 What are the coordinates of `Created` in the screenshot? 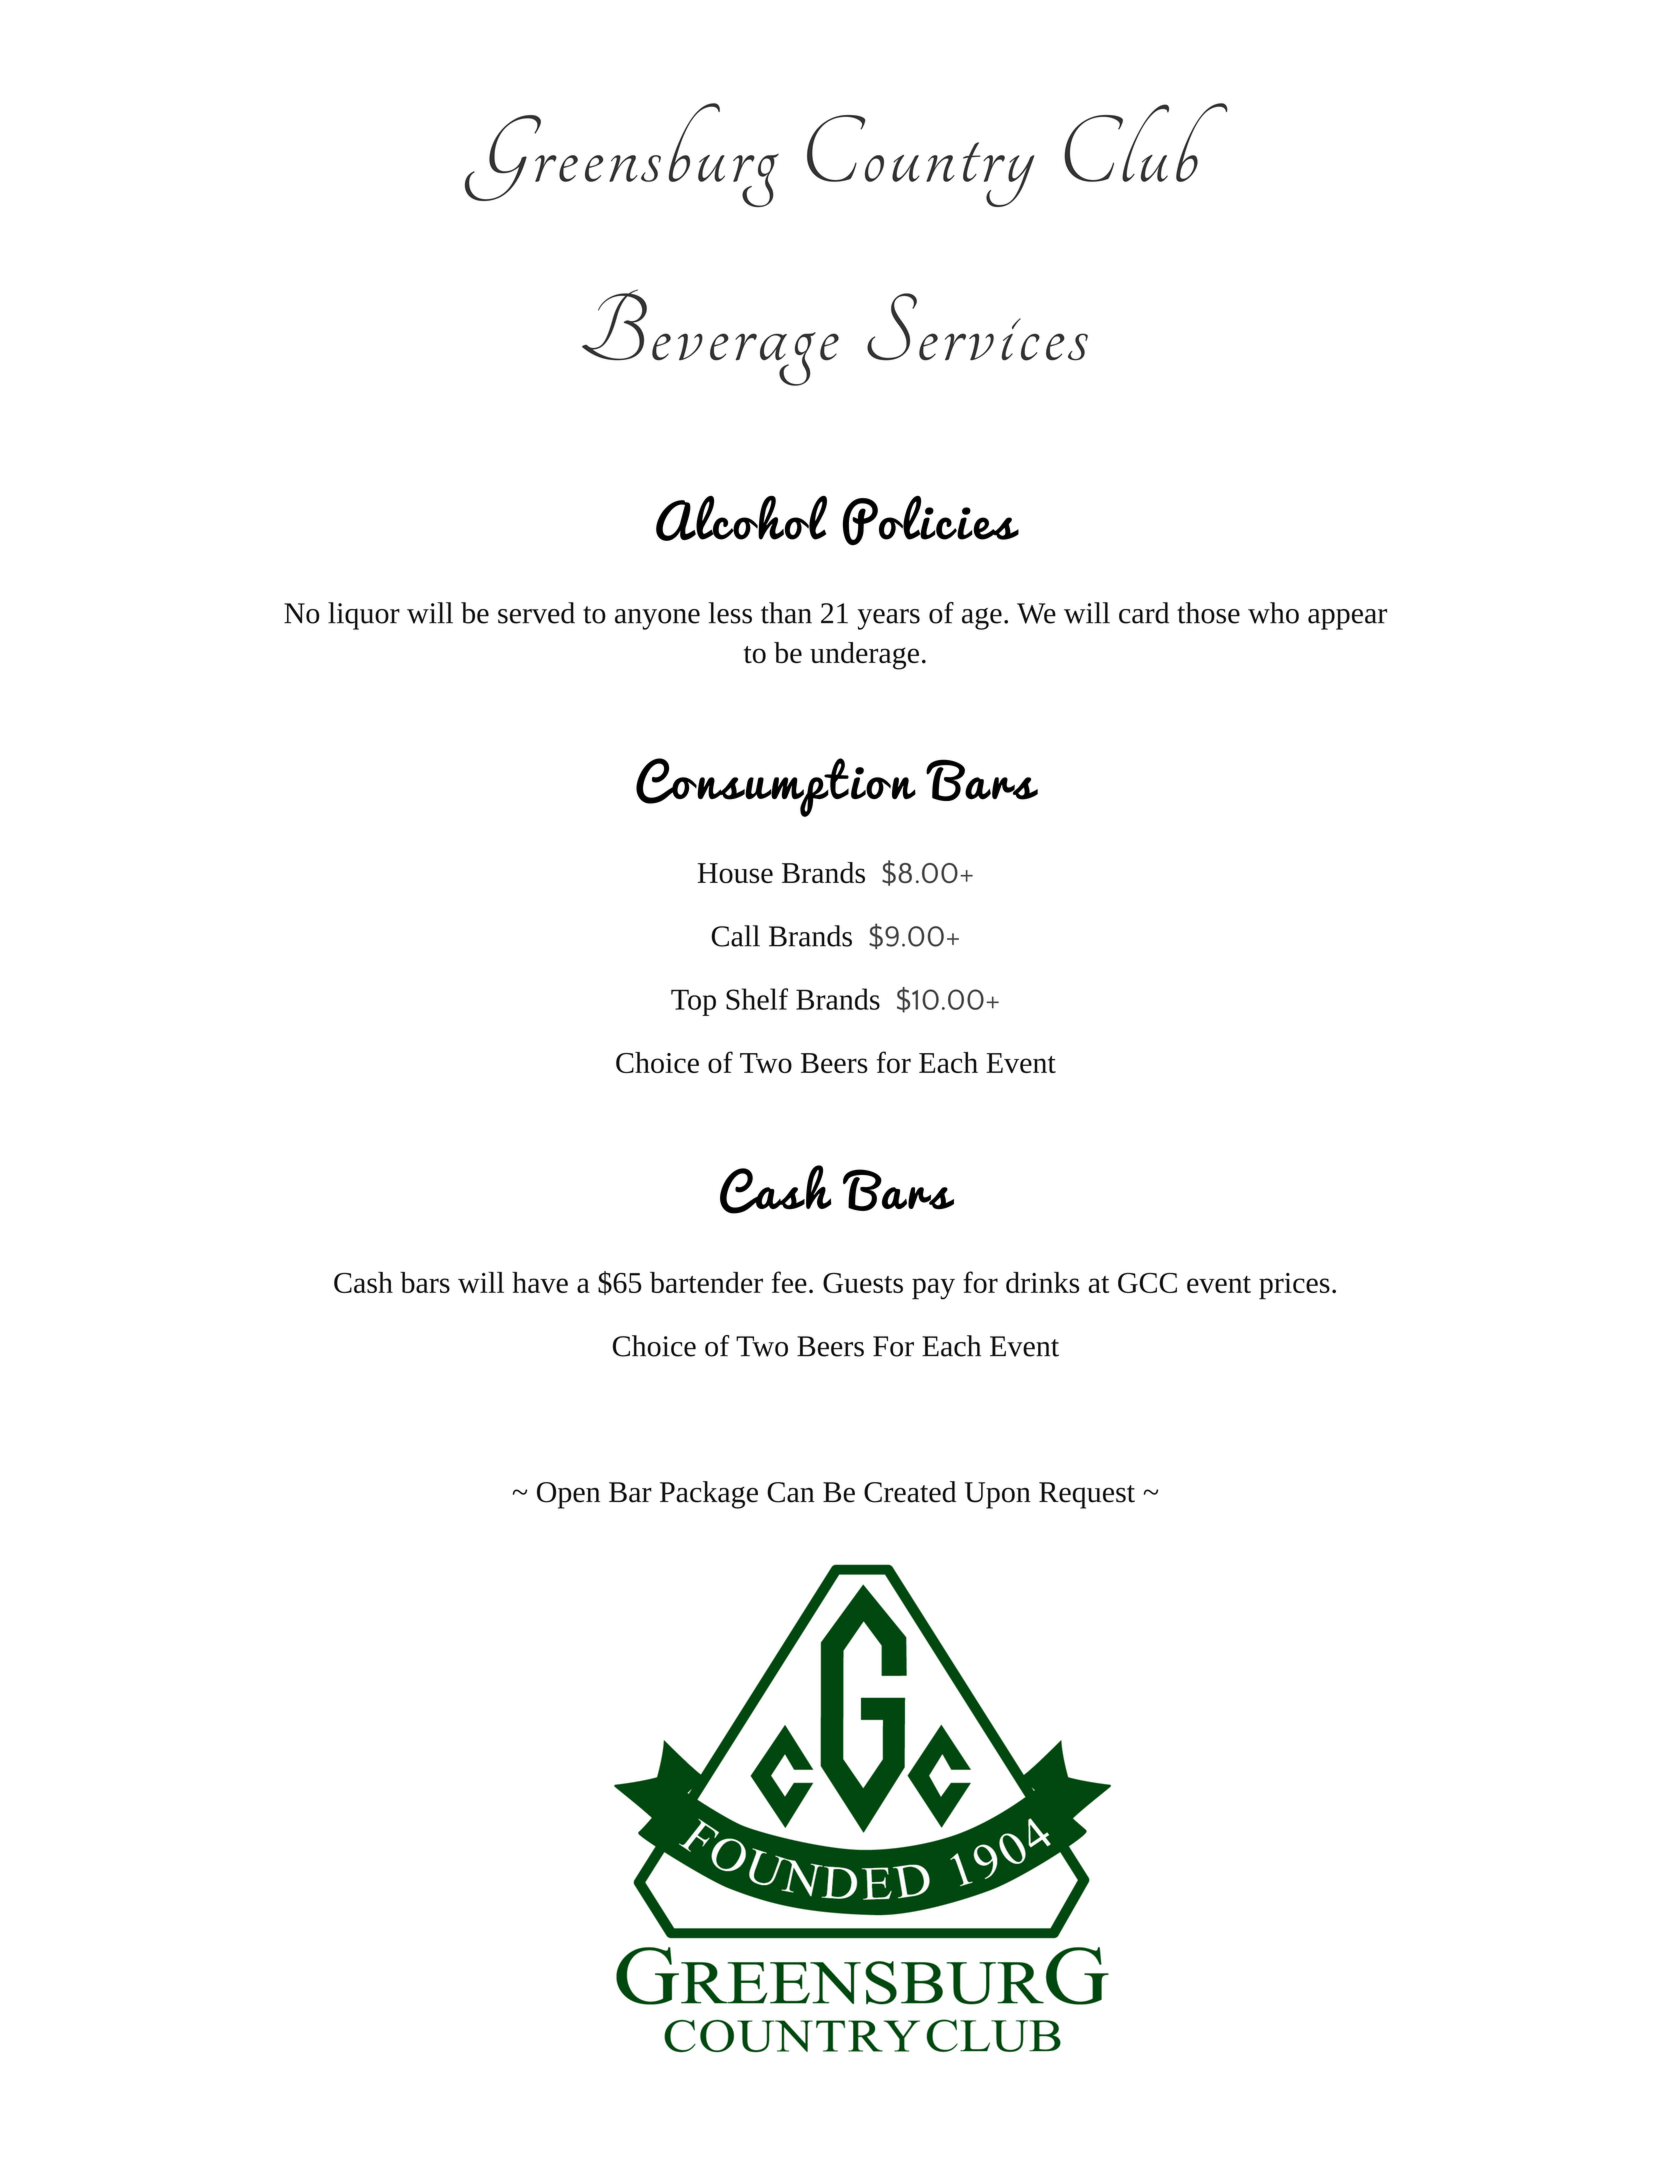 It's located at (910, 1492).
